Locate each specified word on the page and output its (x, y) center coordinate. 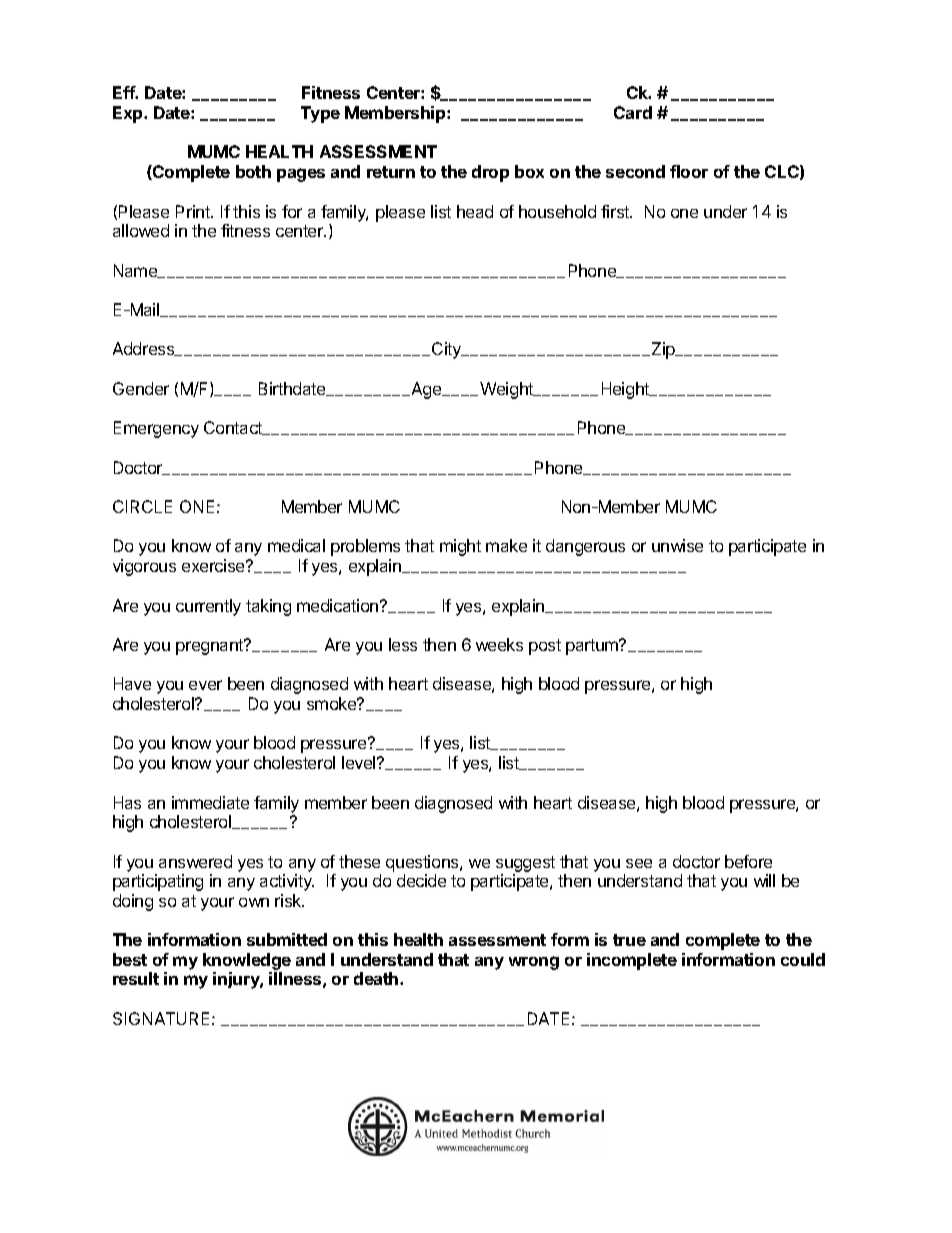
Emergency (156, 429)
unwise (677, 545)
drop (490, 173)
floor (689, 171)
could (803, 959)
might (460, 547)
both (253, 171)
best (130, 959)
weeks (499, 644)
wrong (534, 963)
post (545, 647)
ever (205, 685)
